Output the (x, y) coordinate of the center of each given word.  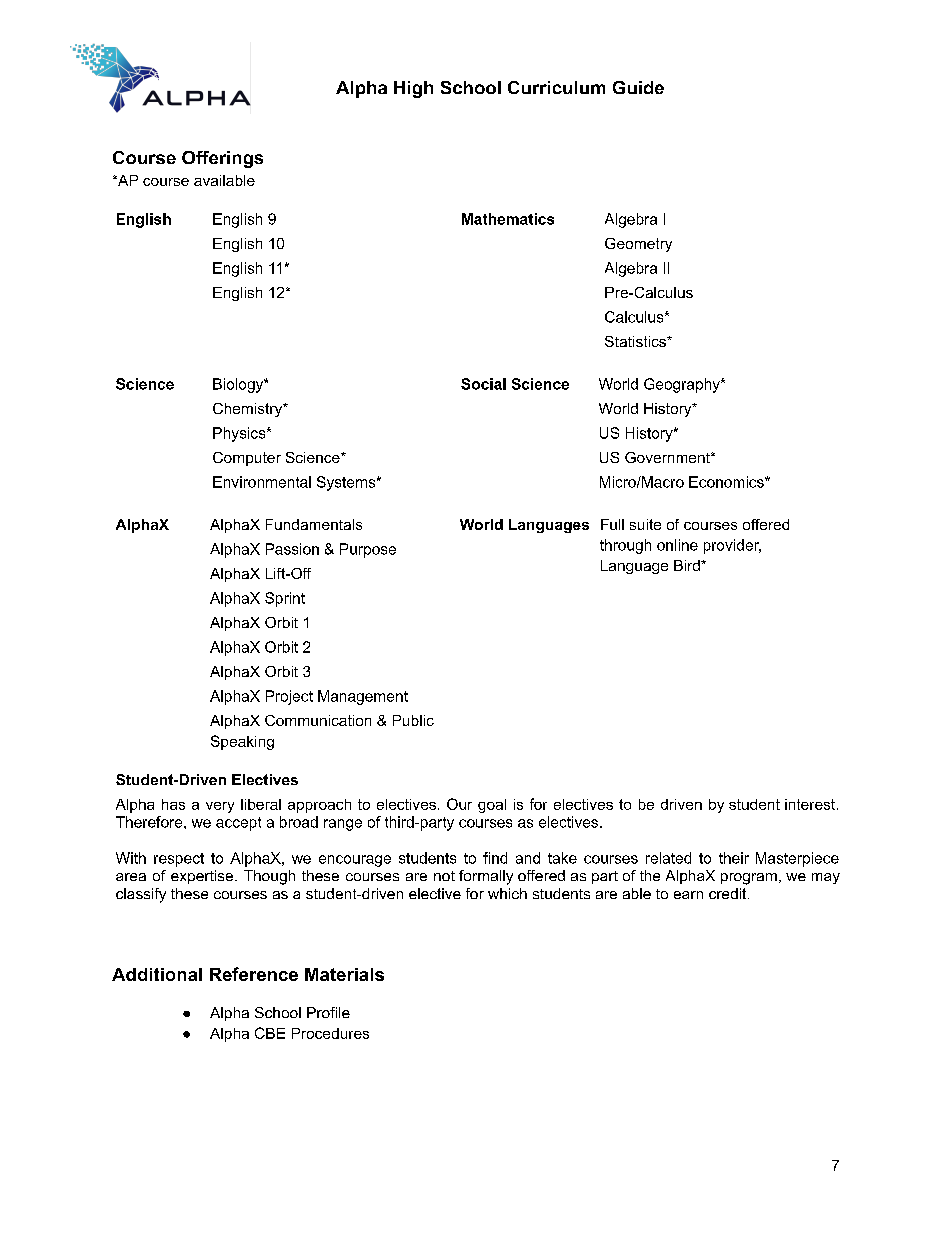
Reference (254, 974)
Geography (683, 385)
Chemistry (249, 410)
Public (413, 720)
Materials (344, 974)
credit (729, 893)
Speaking (242, 742)
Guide (638, 87)
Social (483, 384)
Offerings (222, 159)
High (413, 89)
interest (810, 804)
